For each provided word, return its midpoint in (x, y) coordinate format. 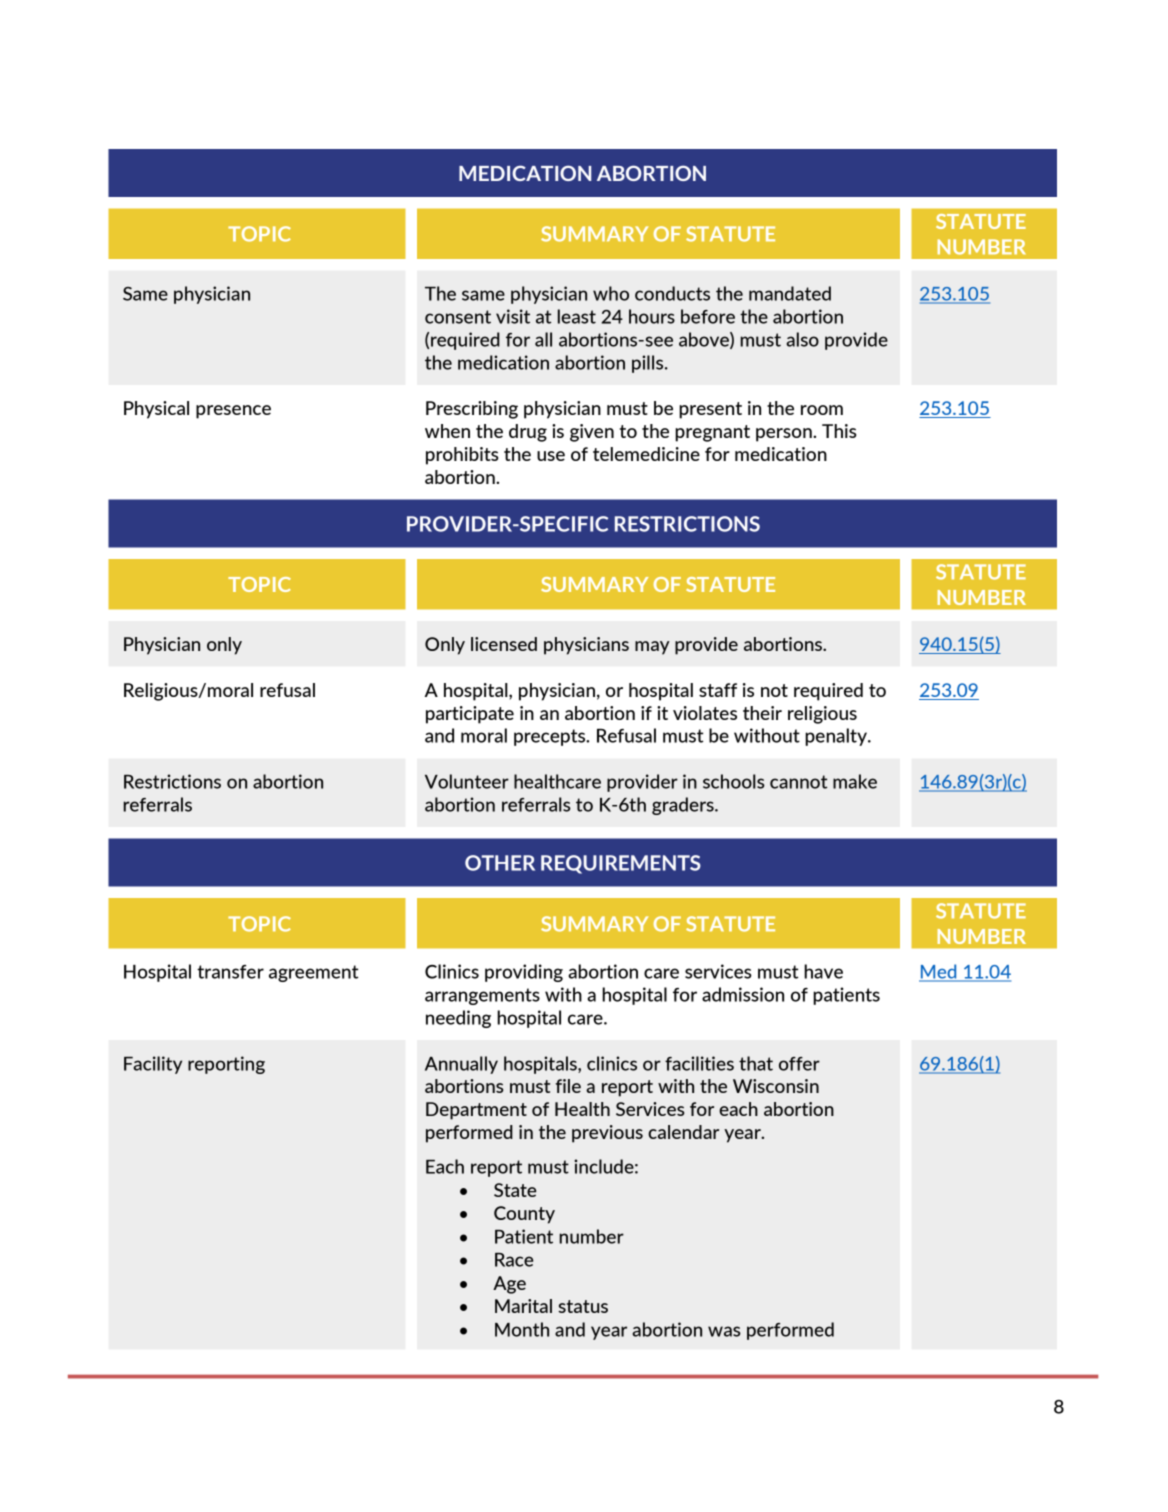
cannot (799, 782)
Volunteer (467, 781)
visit (513, 316)
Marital (523, 1306)
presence (233, 412)
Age (509, 1285)
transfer (230, 972)
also (802, 339)
